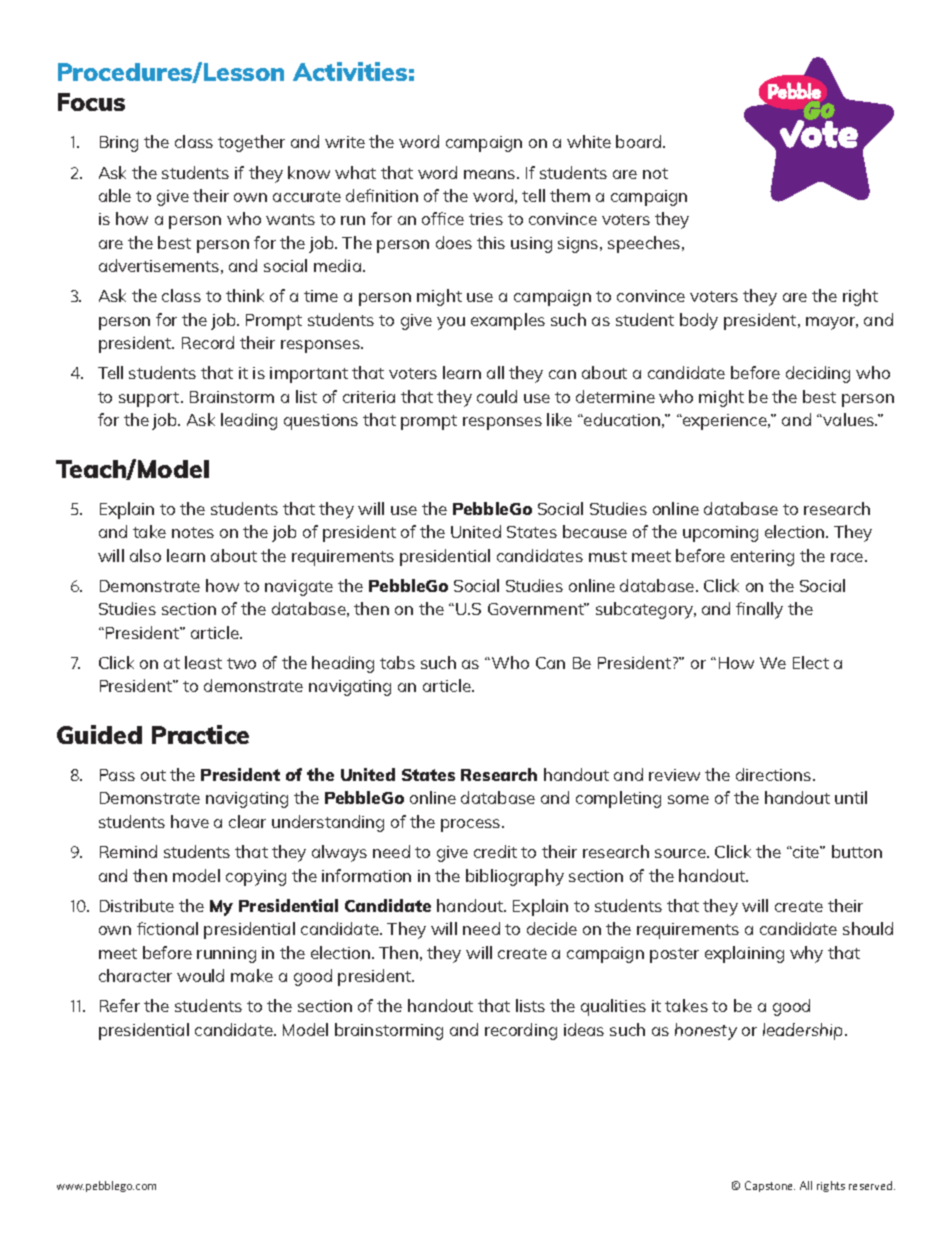  I want to click on ideas, so click(584, 1029).
